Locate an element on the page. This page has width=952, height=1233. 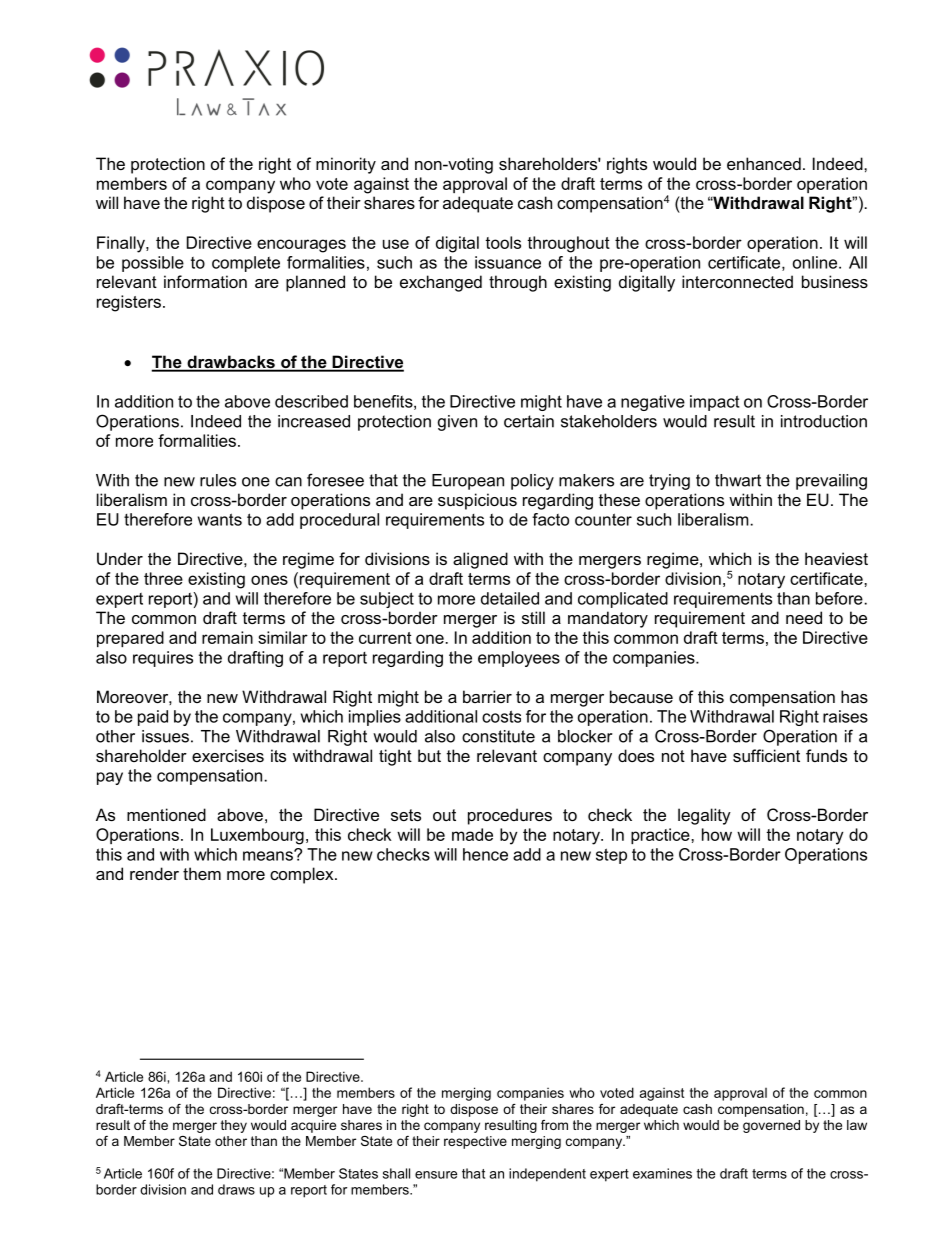
complete is located at coordinates (246, 264).
